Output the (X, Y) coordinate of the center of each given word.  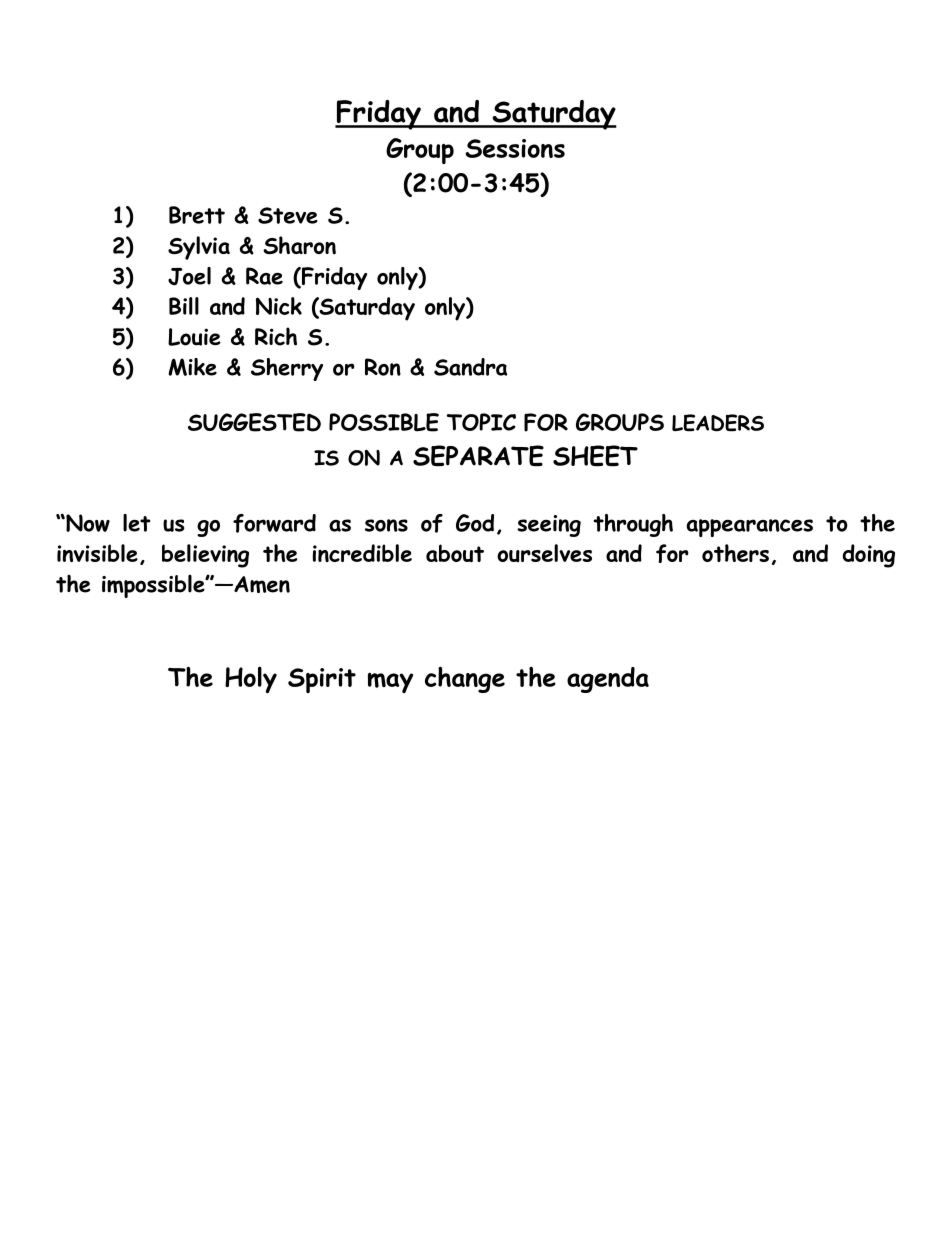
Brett (197, 215)
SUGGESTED (254, 422)
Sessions (515, 148)
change (465, 680)
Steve (288, 215)
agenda (608, 680)
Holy (251, 679)
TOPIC (481, 422)
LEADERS (718, 423)
